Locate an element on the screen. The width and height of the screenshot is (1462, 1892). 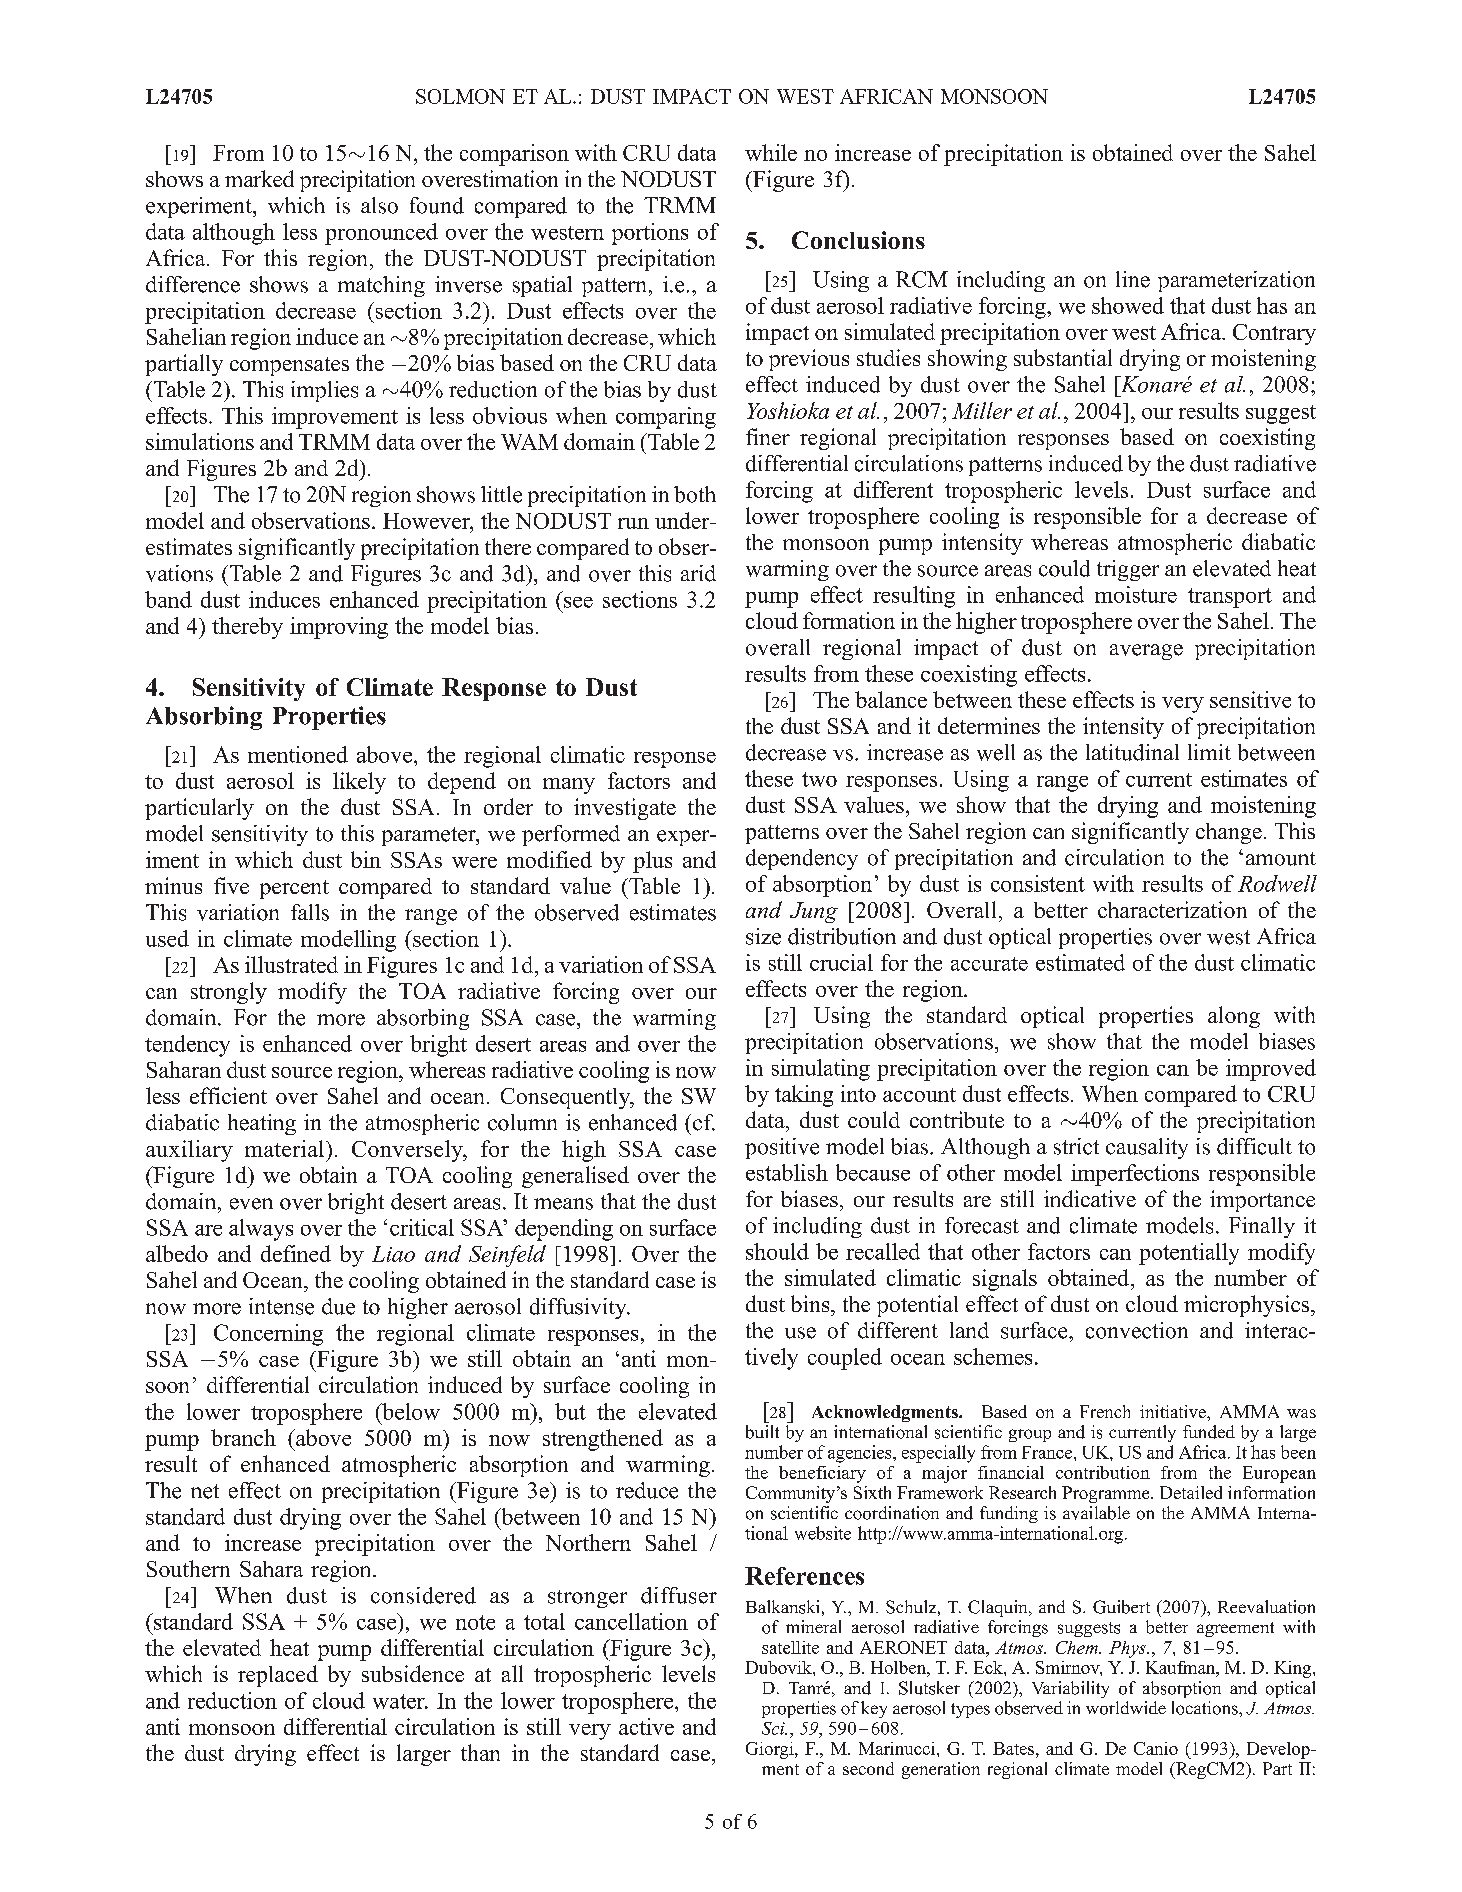
illustrated is located at coordinates (291, 964).
